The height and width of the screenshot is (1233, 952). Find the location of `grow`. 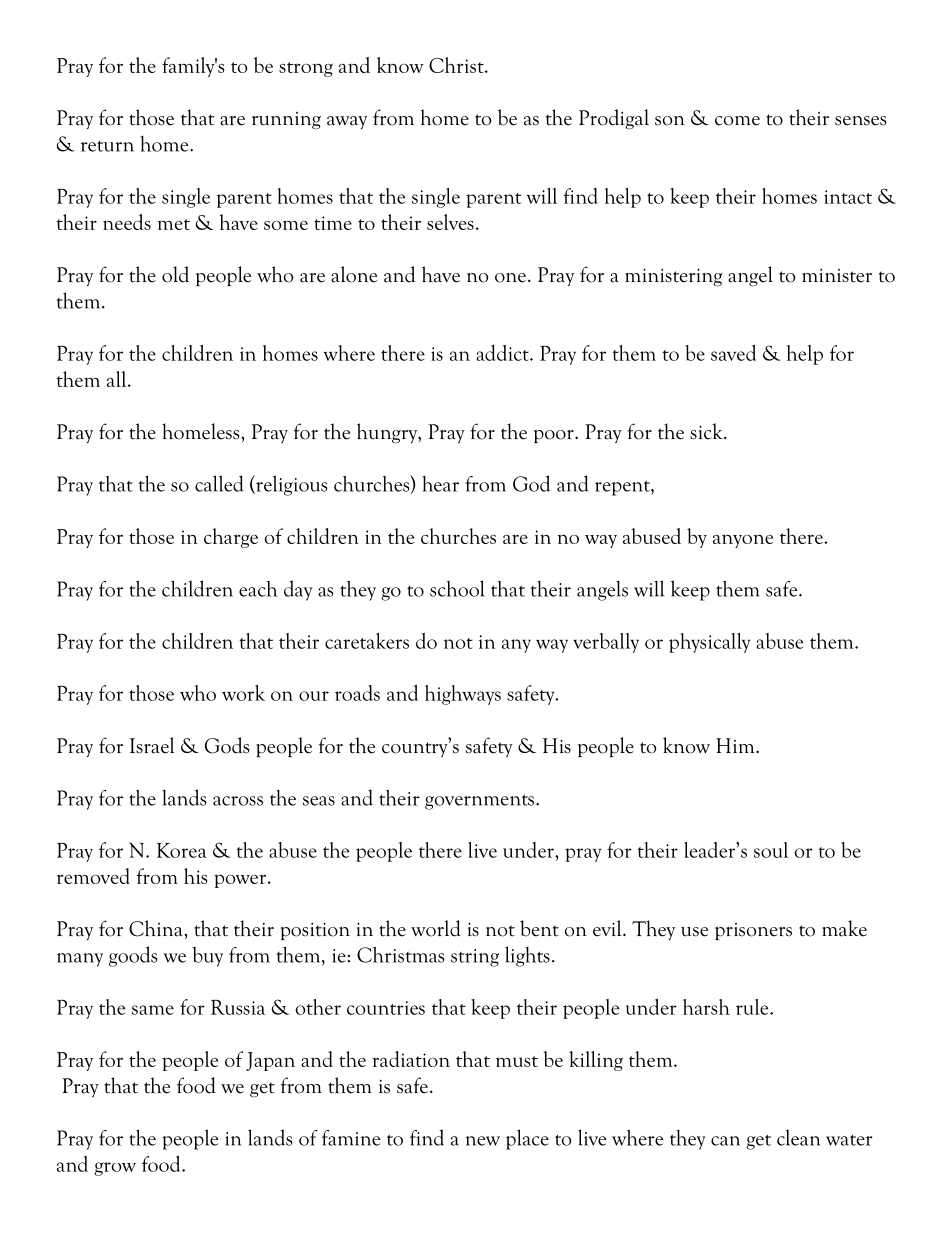

grow is located at coordinates (115, 1169).
